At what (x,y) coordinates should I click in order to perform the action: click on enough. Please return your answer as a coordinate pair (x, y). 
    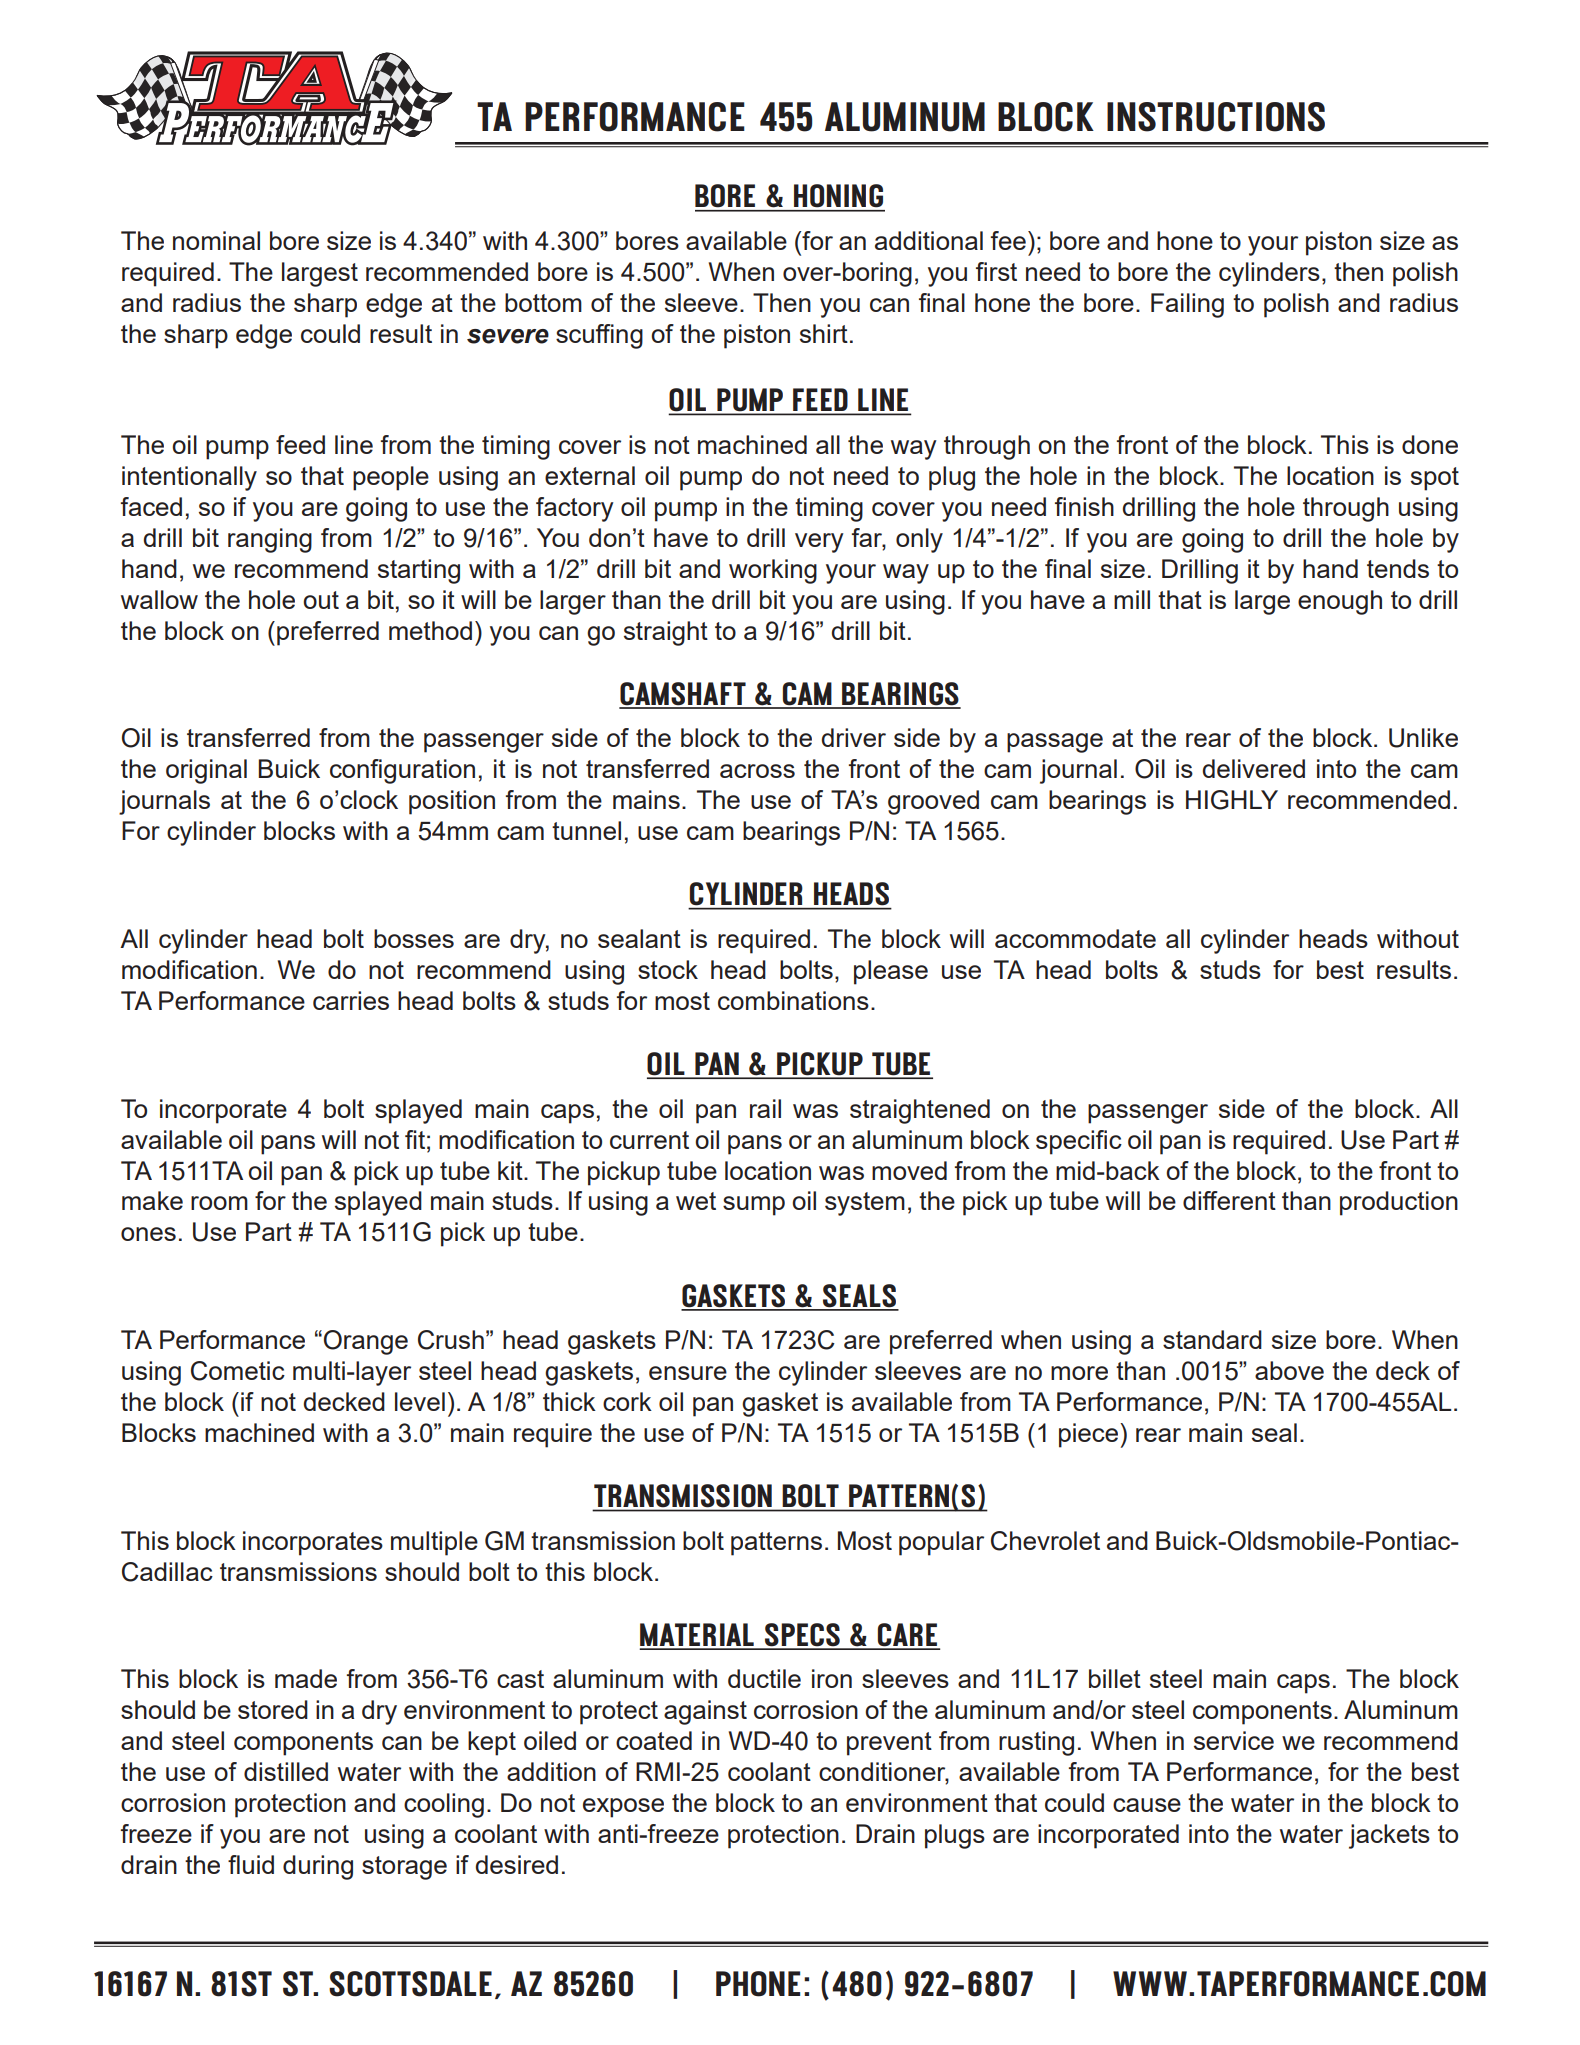
    Looking at the image, I should click on (1340, 602).
